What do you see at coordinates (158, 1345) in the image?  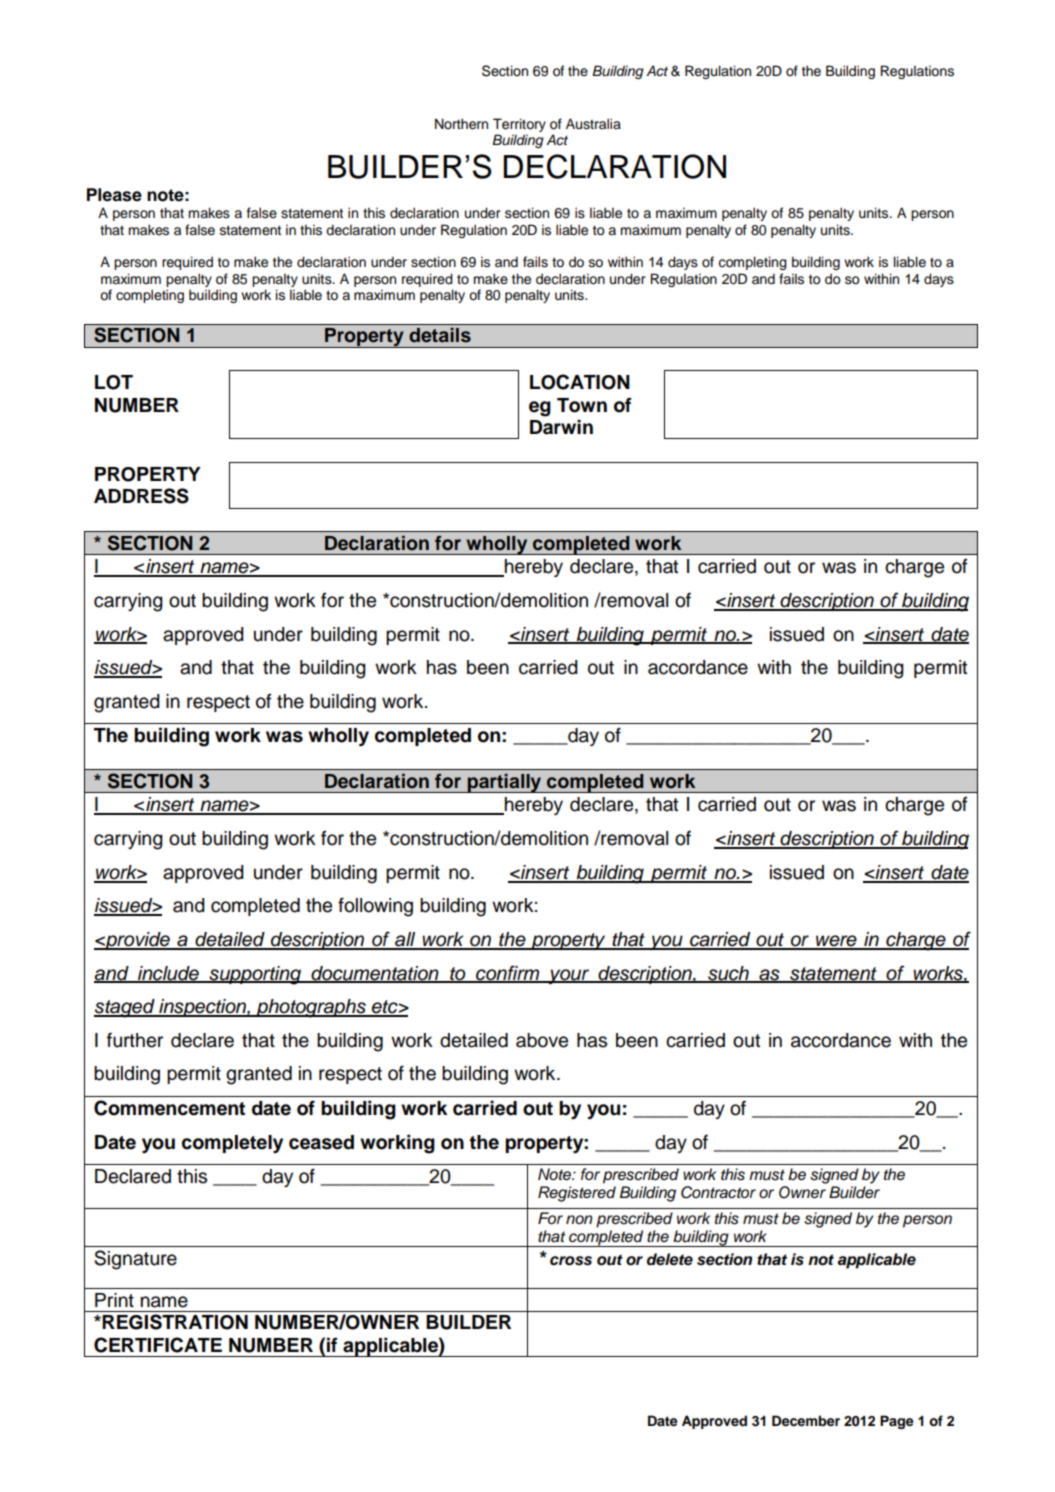 I see `CERTIFICATE` at bounding box center [158, 1345].
